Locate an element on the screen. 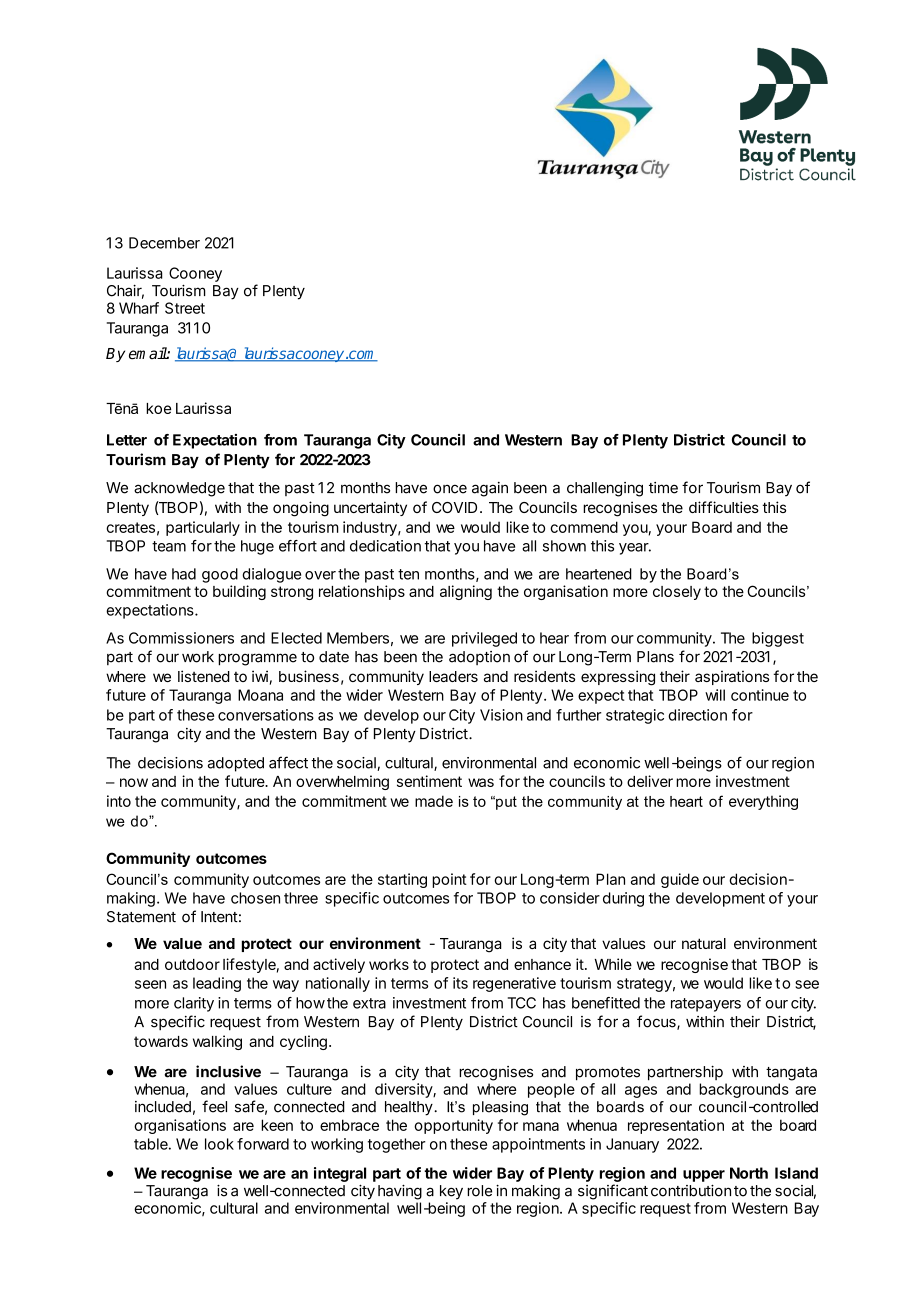  December is located at coordinates (164, 243).
